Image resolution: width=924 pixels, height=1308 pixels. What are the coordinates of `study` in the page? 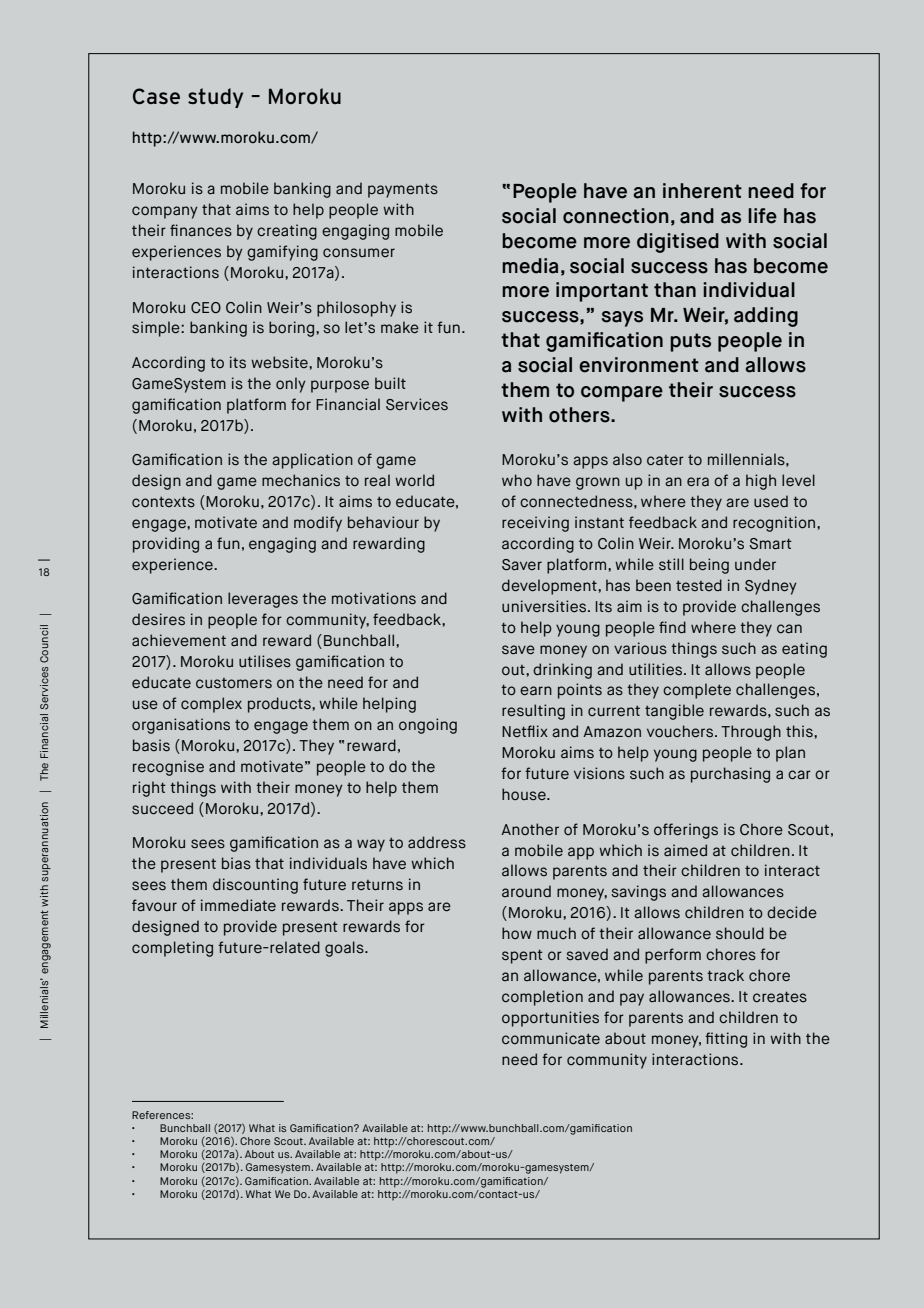 It's located at (215, 98).
